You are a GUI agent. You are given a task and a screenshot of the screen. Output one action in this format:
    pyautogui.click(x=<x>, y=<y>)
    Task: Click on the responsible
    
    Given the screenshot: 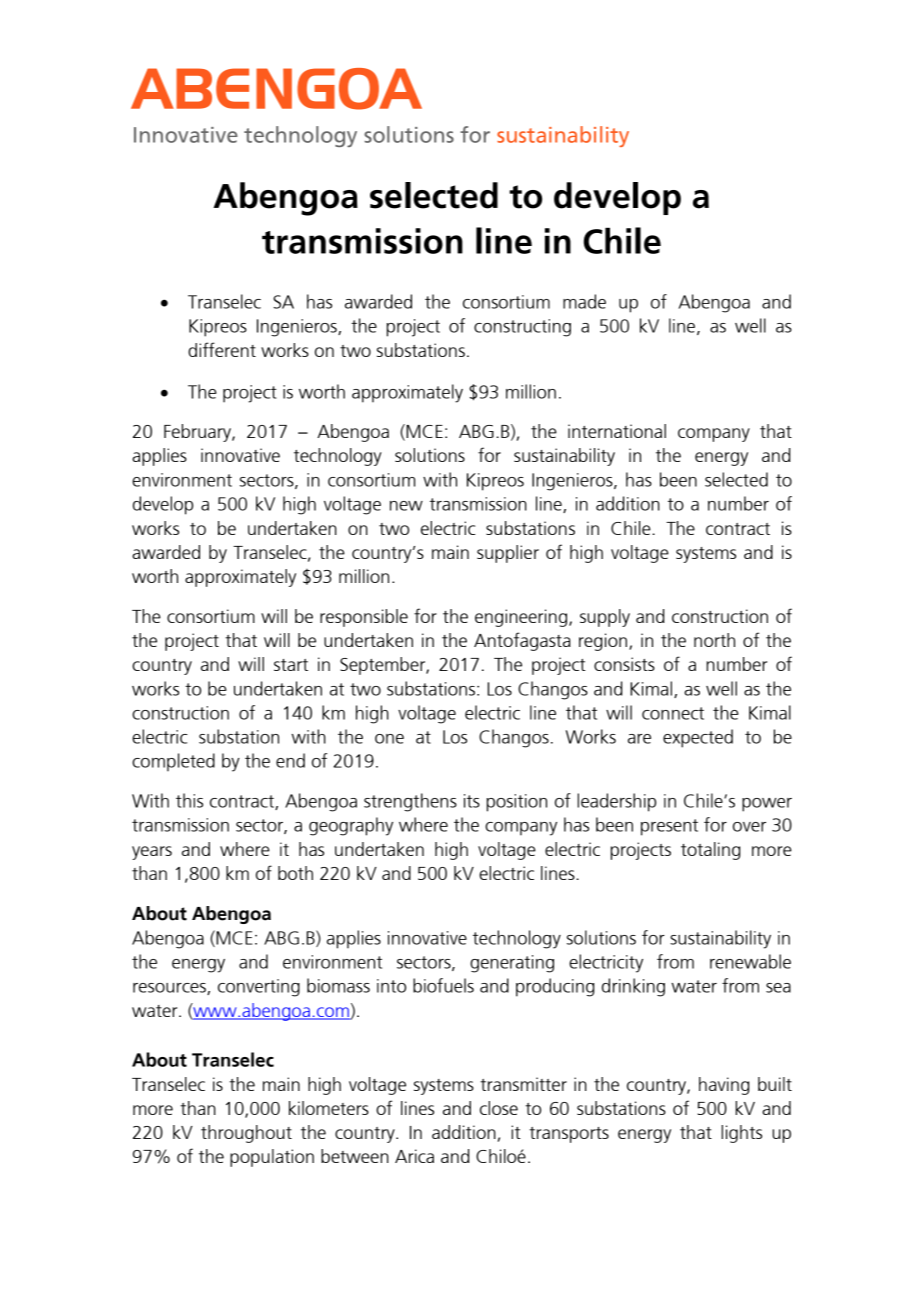 What is the action you would take?
    pyautogui.click(x=364, y=618)
